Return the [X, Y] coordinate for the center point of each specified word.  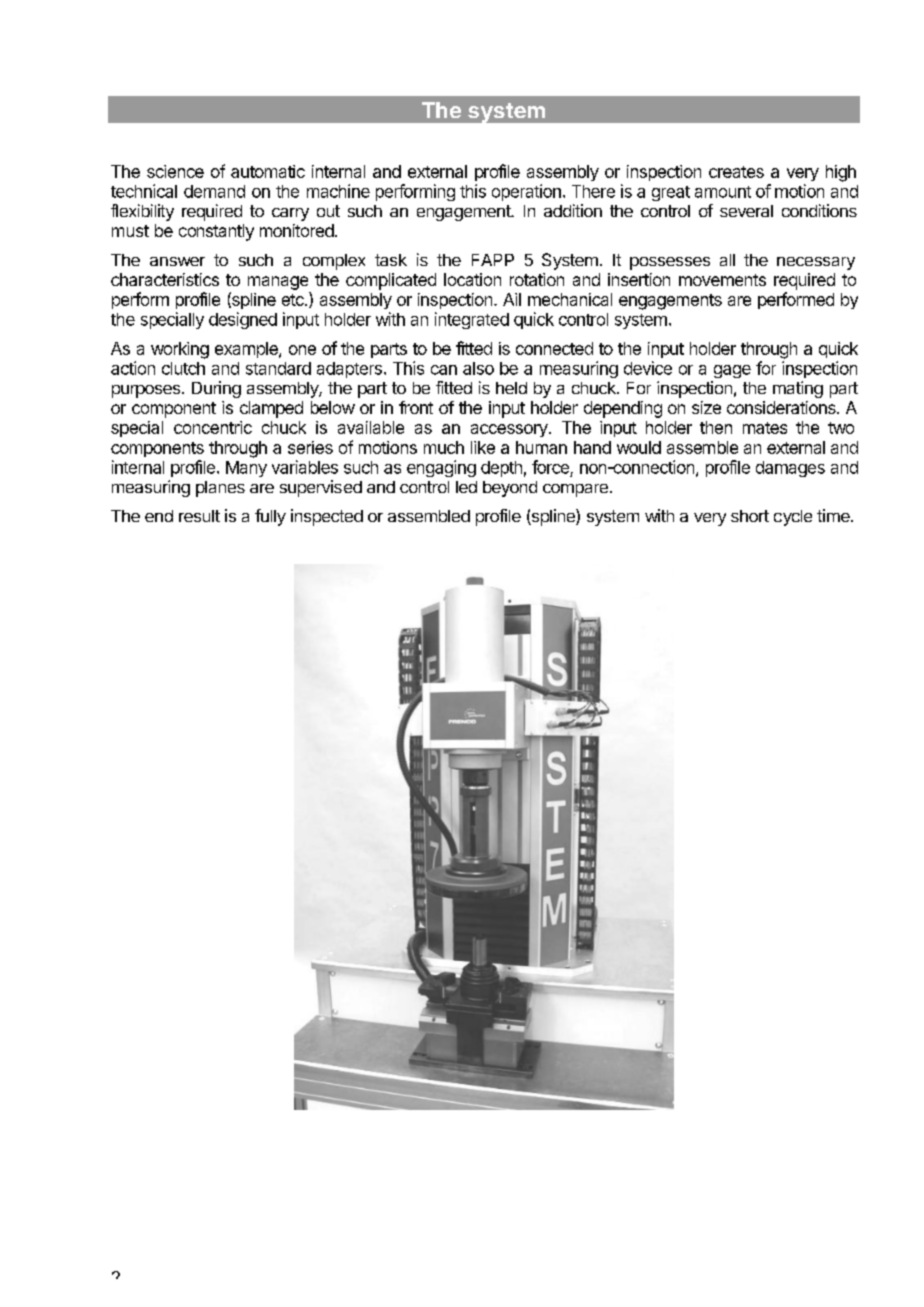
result [199, 516]
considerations [782, 407]
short [750, 516]
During [216, 389]
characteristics [165, 279]
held [511, 388]
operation [526, 192]
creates [736, 172]
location [472, 279]
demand [214, 191]
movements [722, 280]
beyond [510, 489]
